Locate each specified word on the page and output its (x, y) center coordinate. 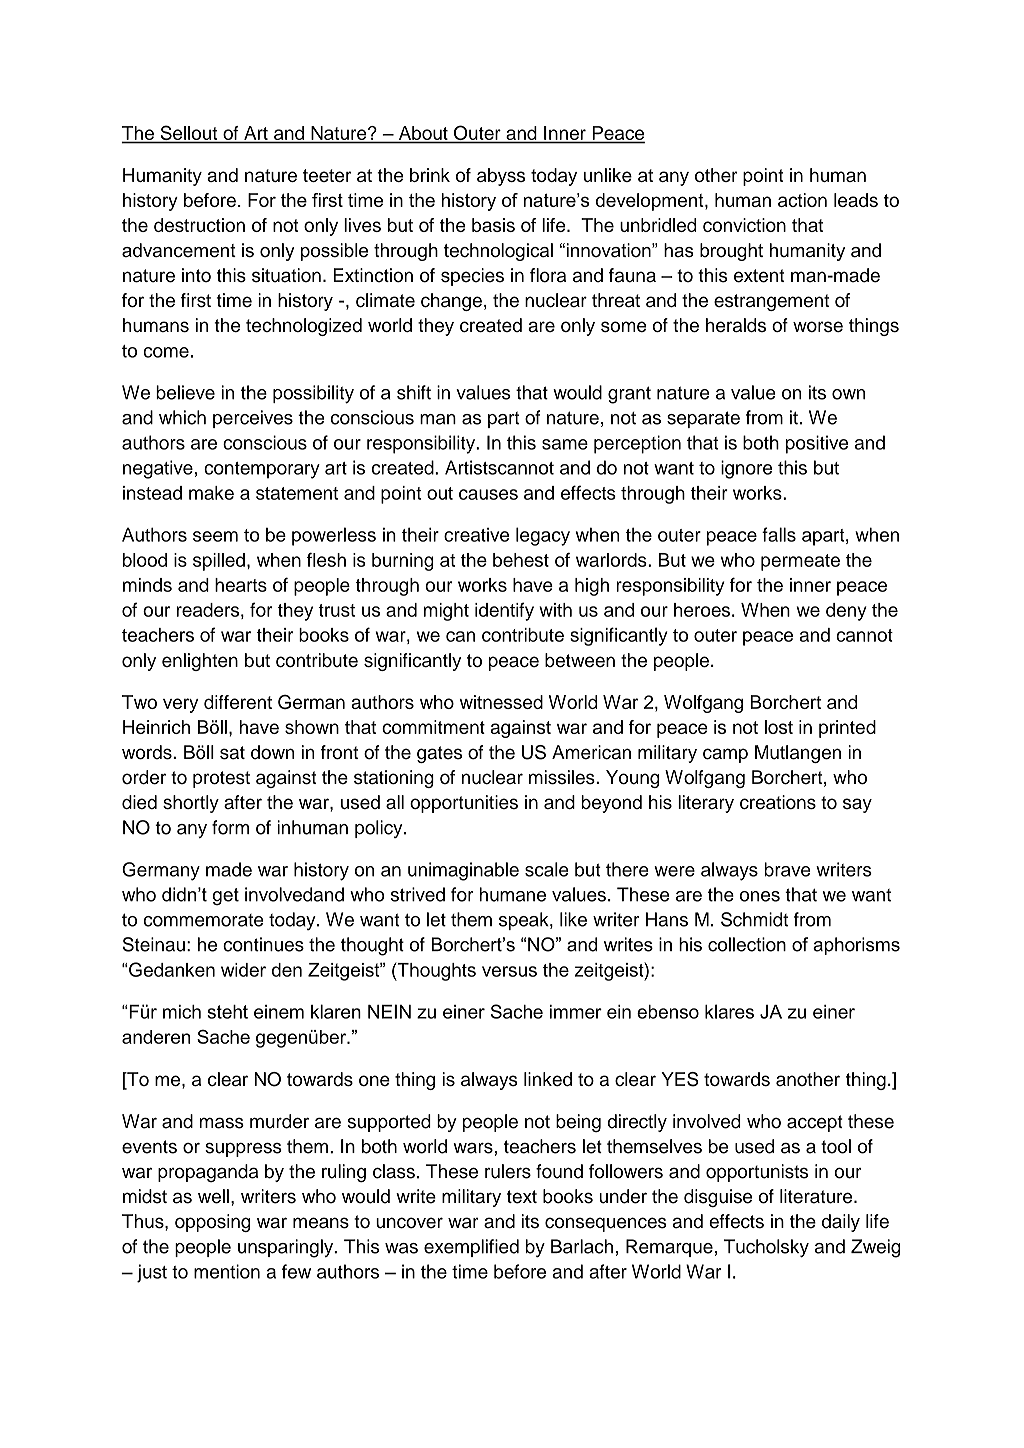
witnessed (501, 702)
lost (779, 727)
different (238, 702)
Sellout (189, 134)
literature (817, 1196)
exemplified (471, 1248)
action (802, 200)
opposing (212, 1223)
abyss (501, 177)
